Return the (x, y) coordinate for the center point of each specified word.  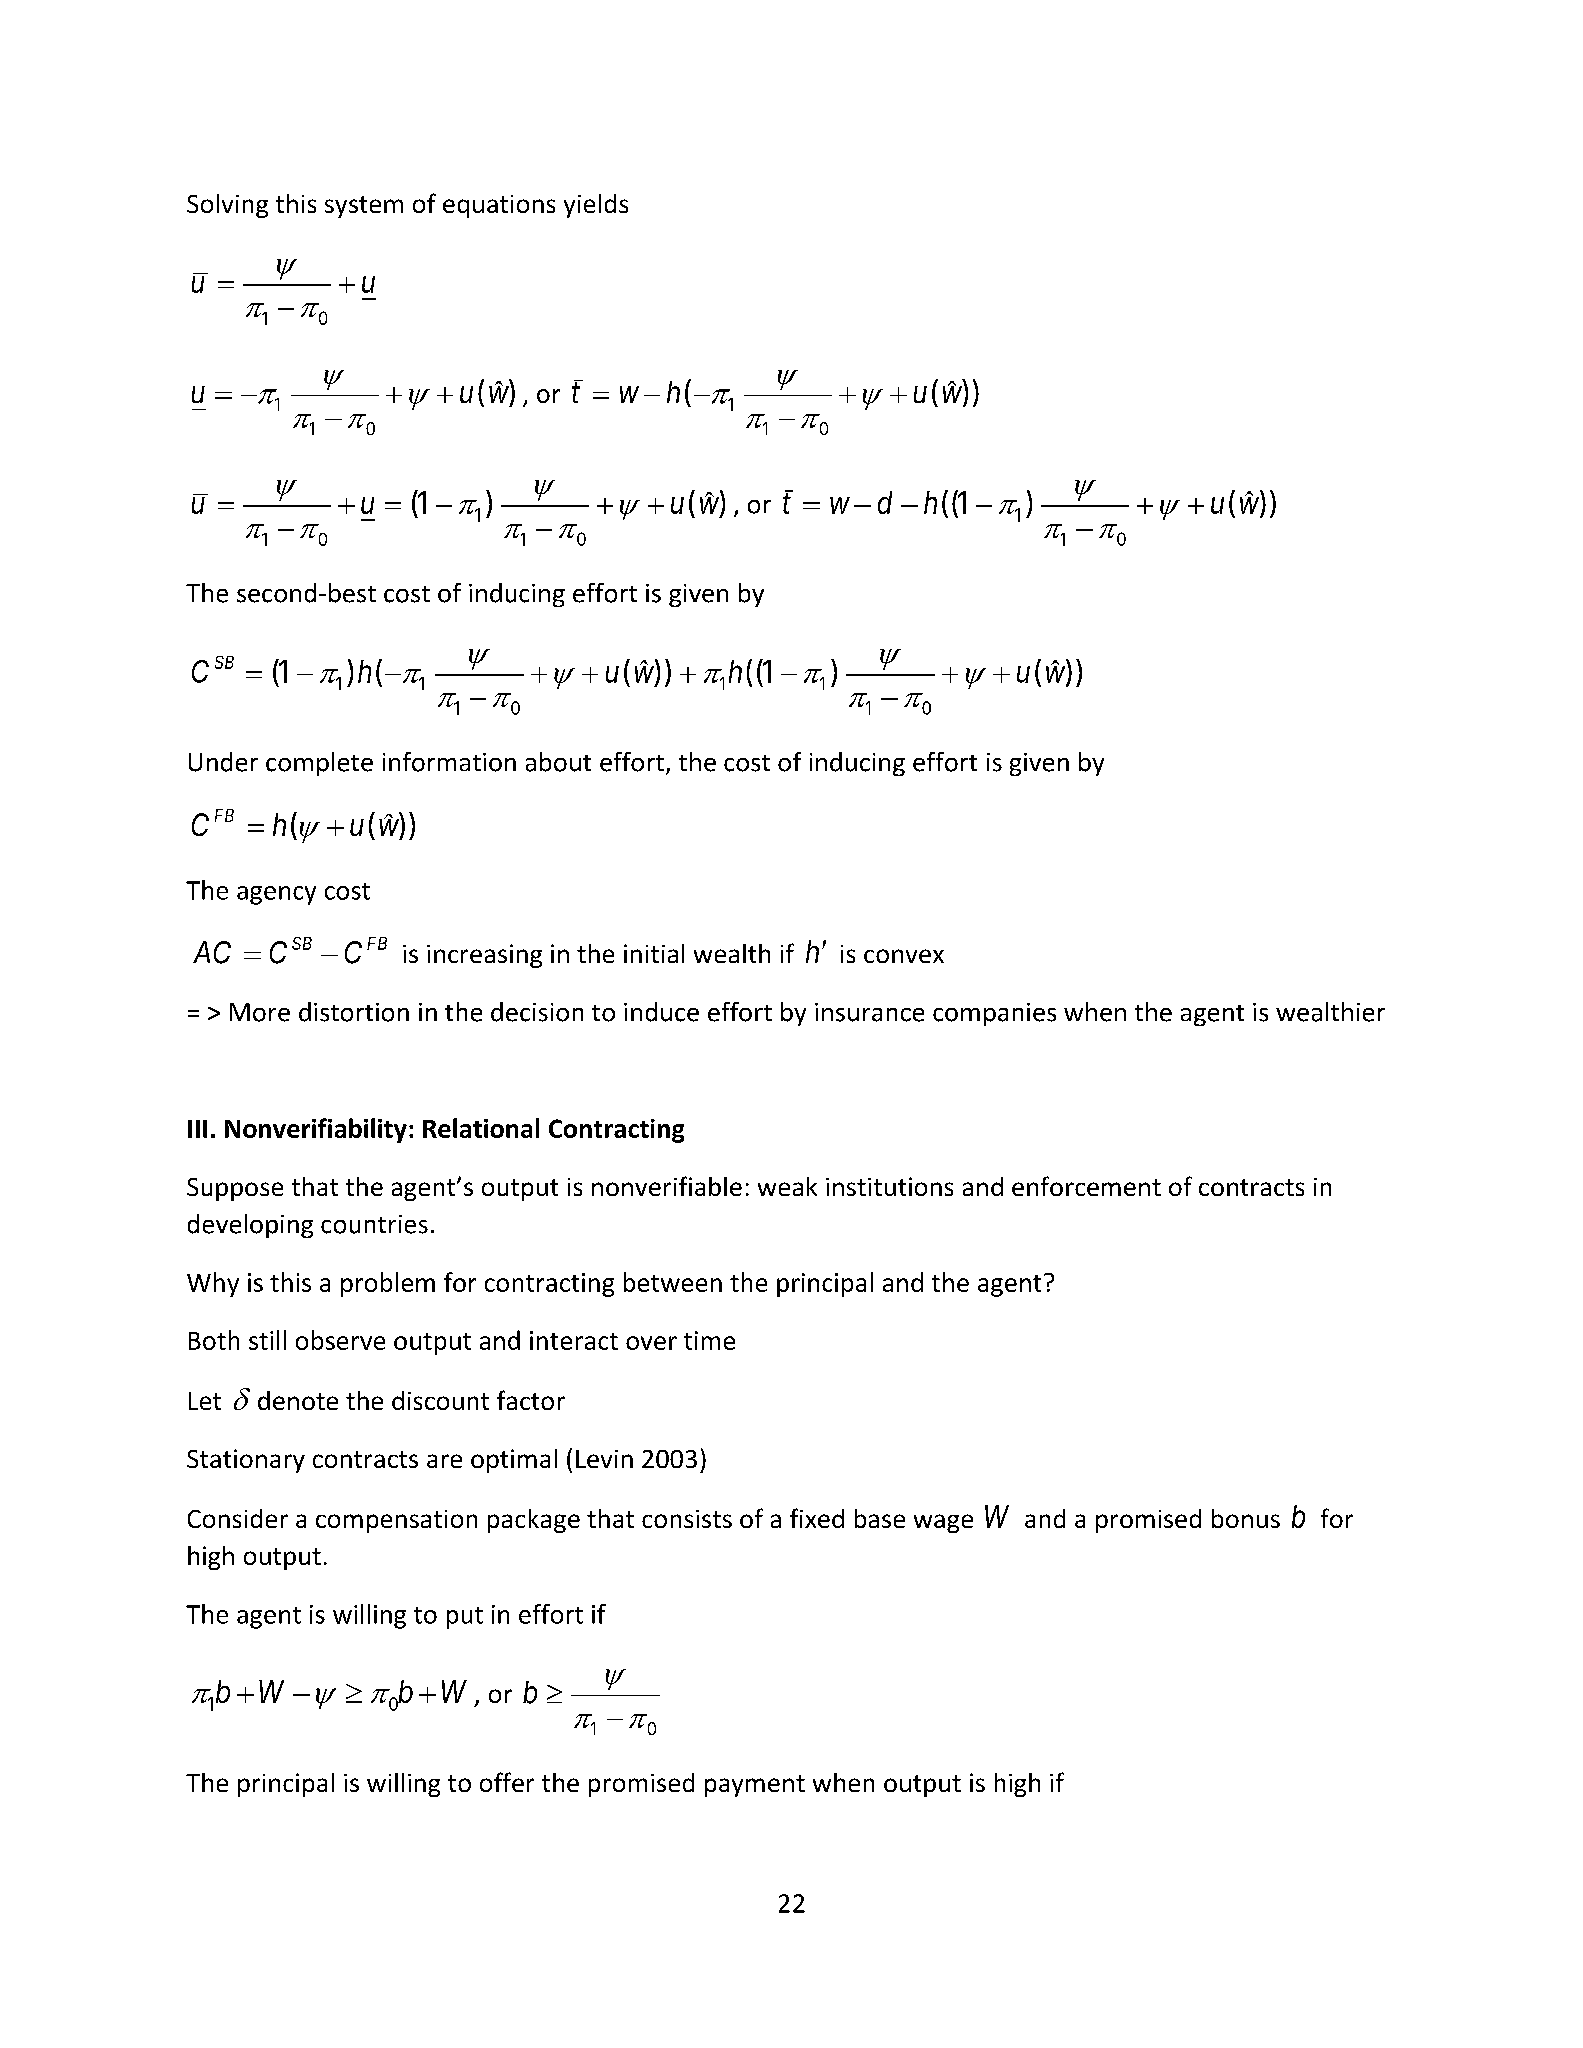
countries (374, 1224)
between (673, 1282)
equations (499, 206)
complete (319, 764)
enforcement (1086, 1186)
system (364, 207)
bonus (1246, 1518)
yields (596, 206)
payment (755, 1786)
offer (507, 1782)
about (558, 762)
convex (904, 956)
